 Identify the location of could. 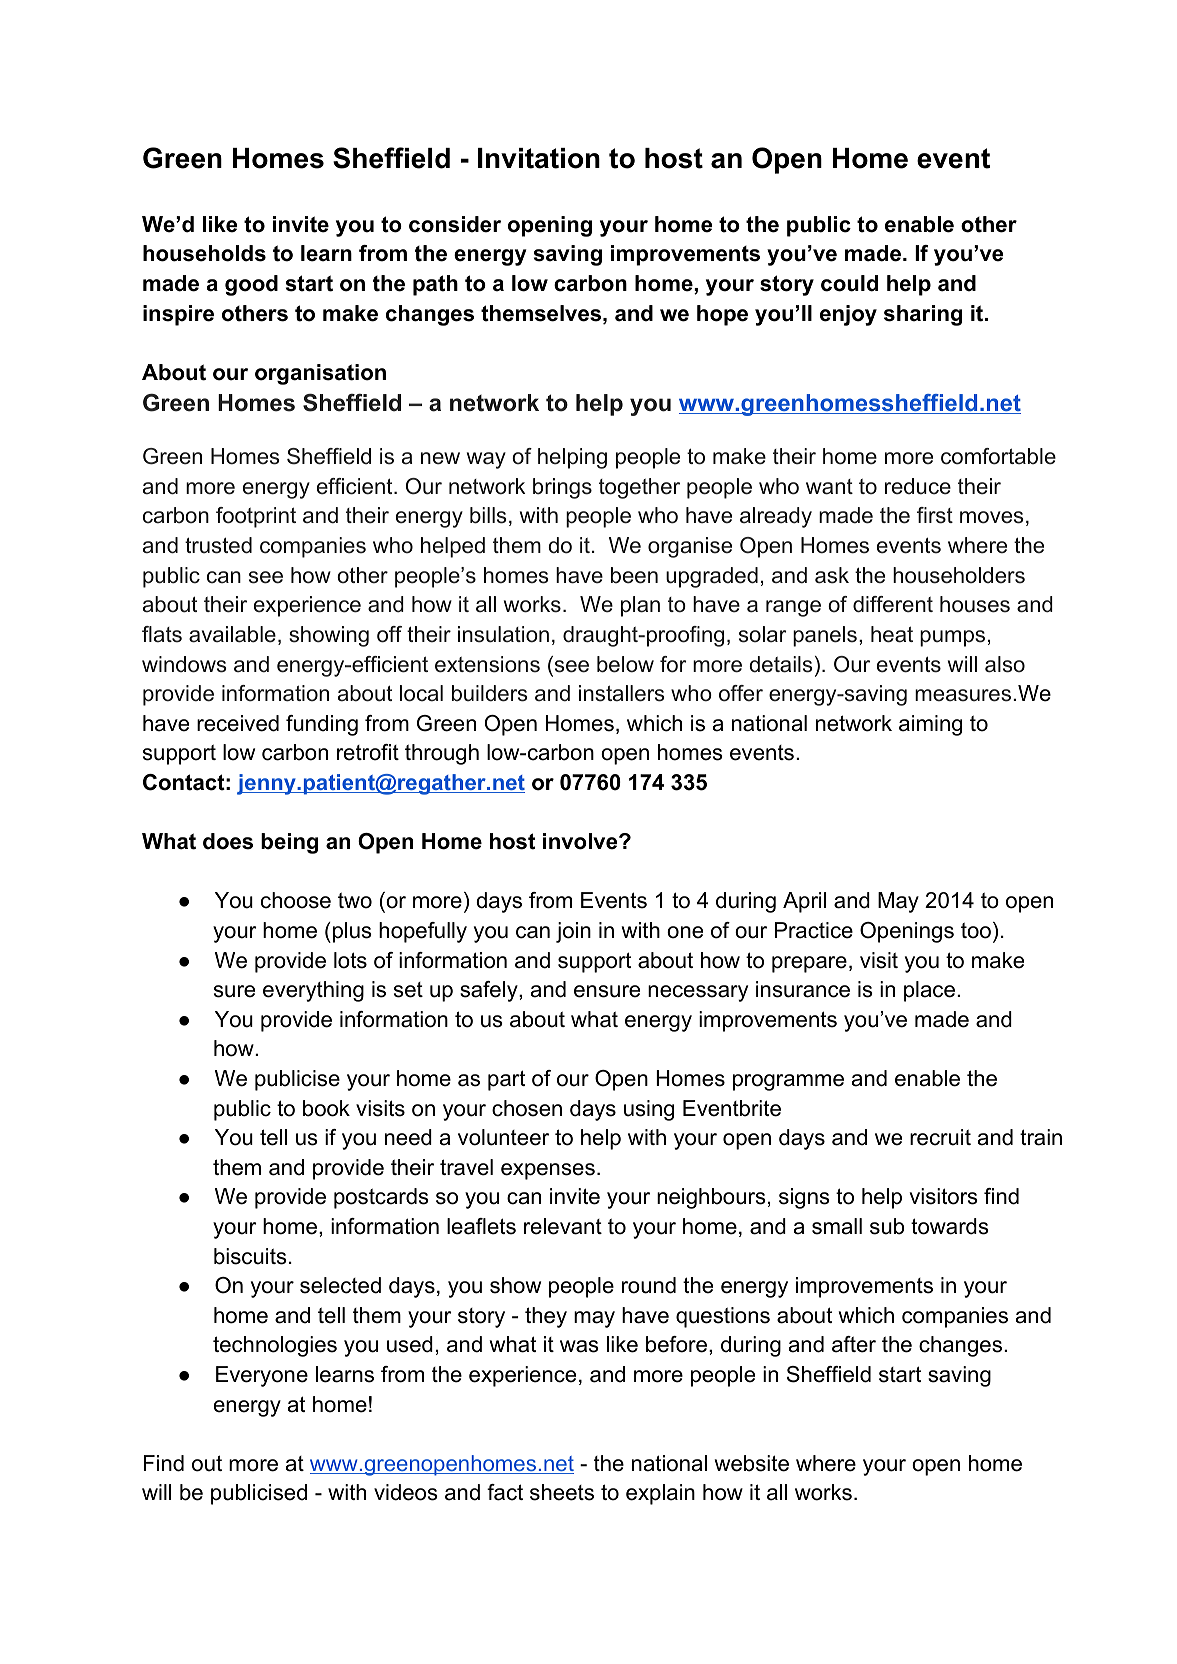
(849, 283).
